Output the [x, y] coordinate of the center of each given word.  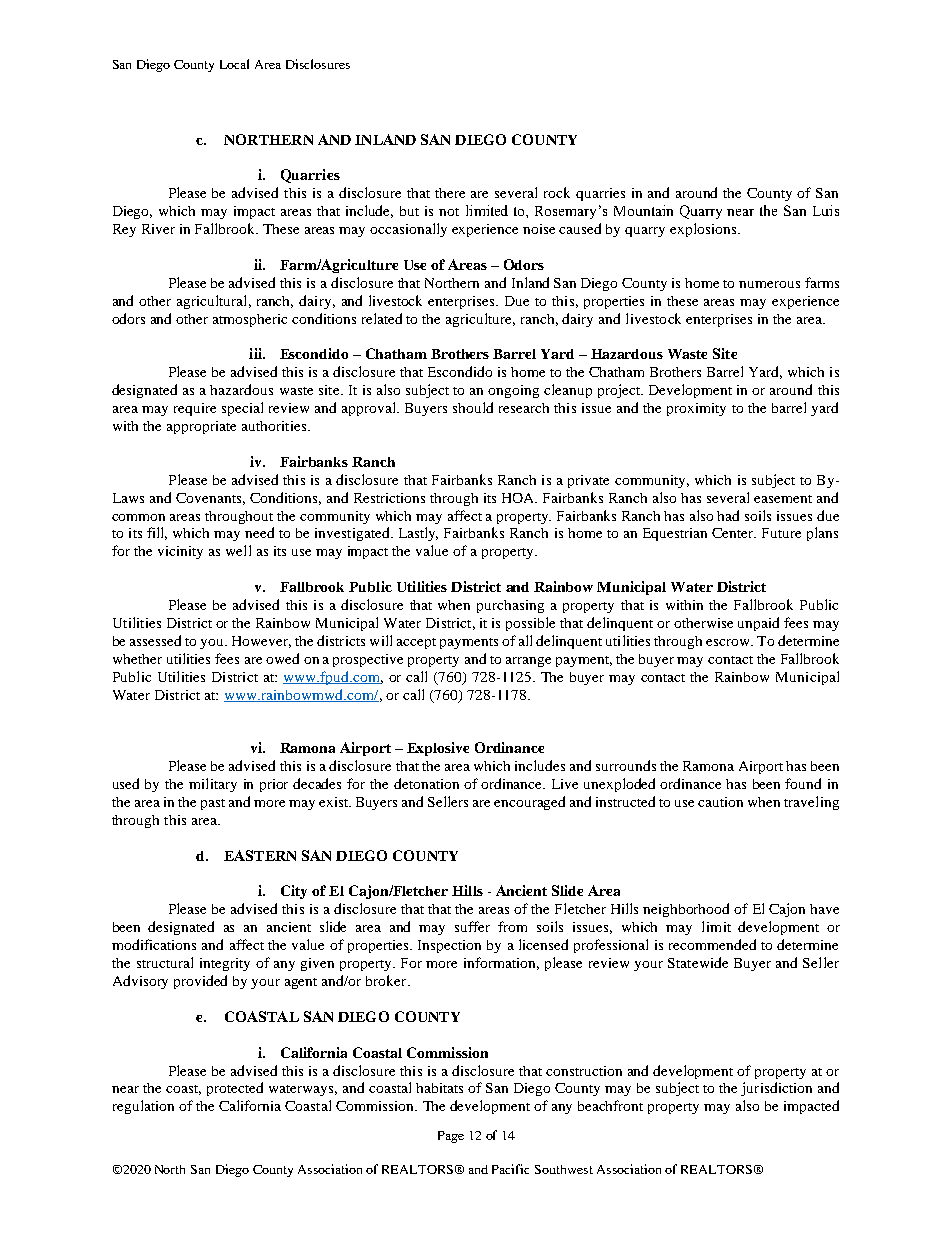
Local [234, 64]
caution [720, 802]
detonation [426, 783]
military [213, 785]
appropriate [201, 427]
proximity [696, 409]
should [473, 407]
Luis [826, 210]
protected [235, 1089]
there [450, 193]
